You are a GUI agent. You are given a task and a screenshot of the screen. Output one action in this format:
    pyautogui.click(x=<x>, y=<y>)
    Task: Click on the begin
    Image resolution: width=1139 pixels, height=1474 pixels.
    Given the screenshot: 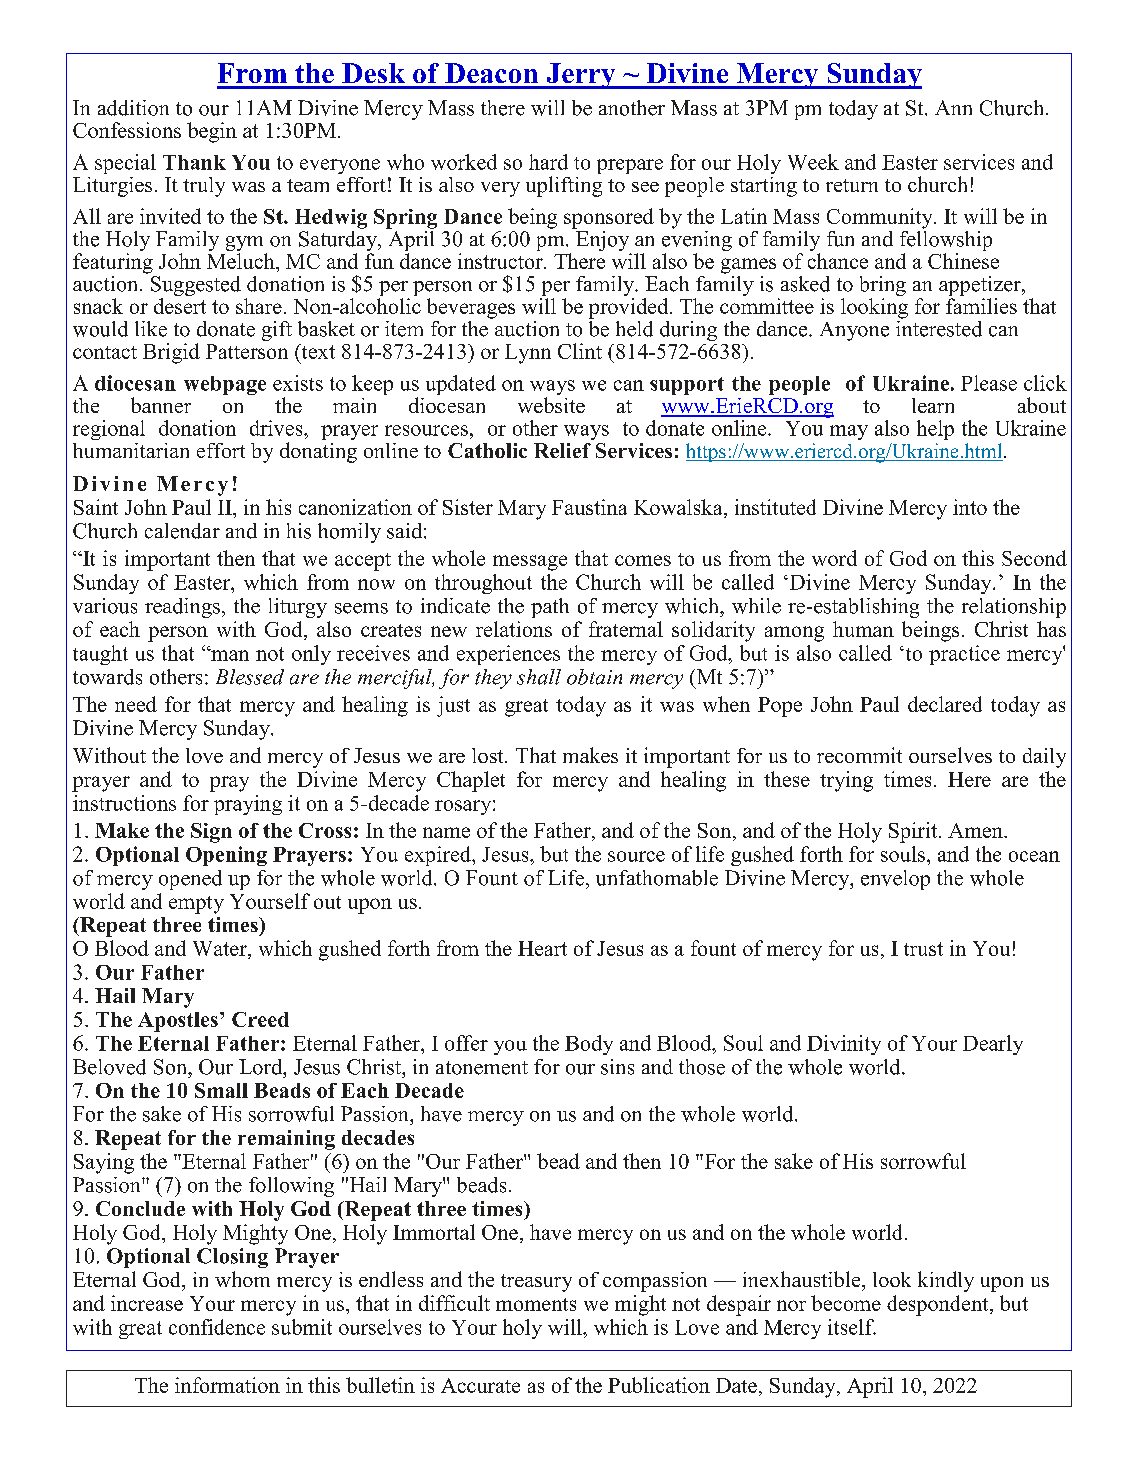 What is the action you would take?
    pyautogui.click(x=212, y=132)
